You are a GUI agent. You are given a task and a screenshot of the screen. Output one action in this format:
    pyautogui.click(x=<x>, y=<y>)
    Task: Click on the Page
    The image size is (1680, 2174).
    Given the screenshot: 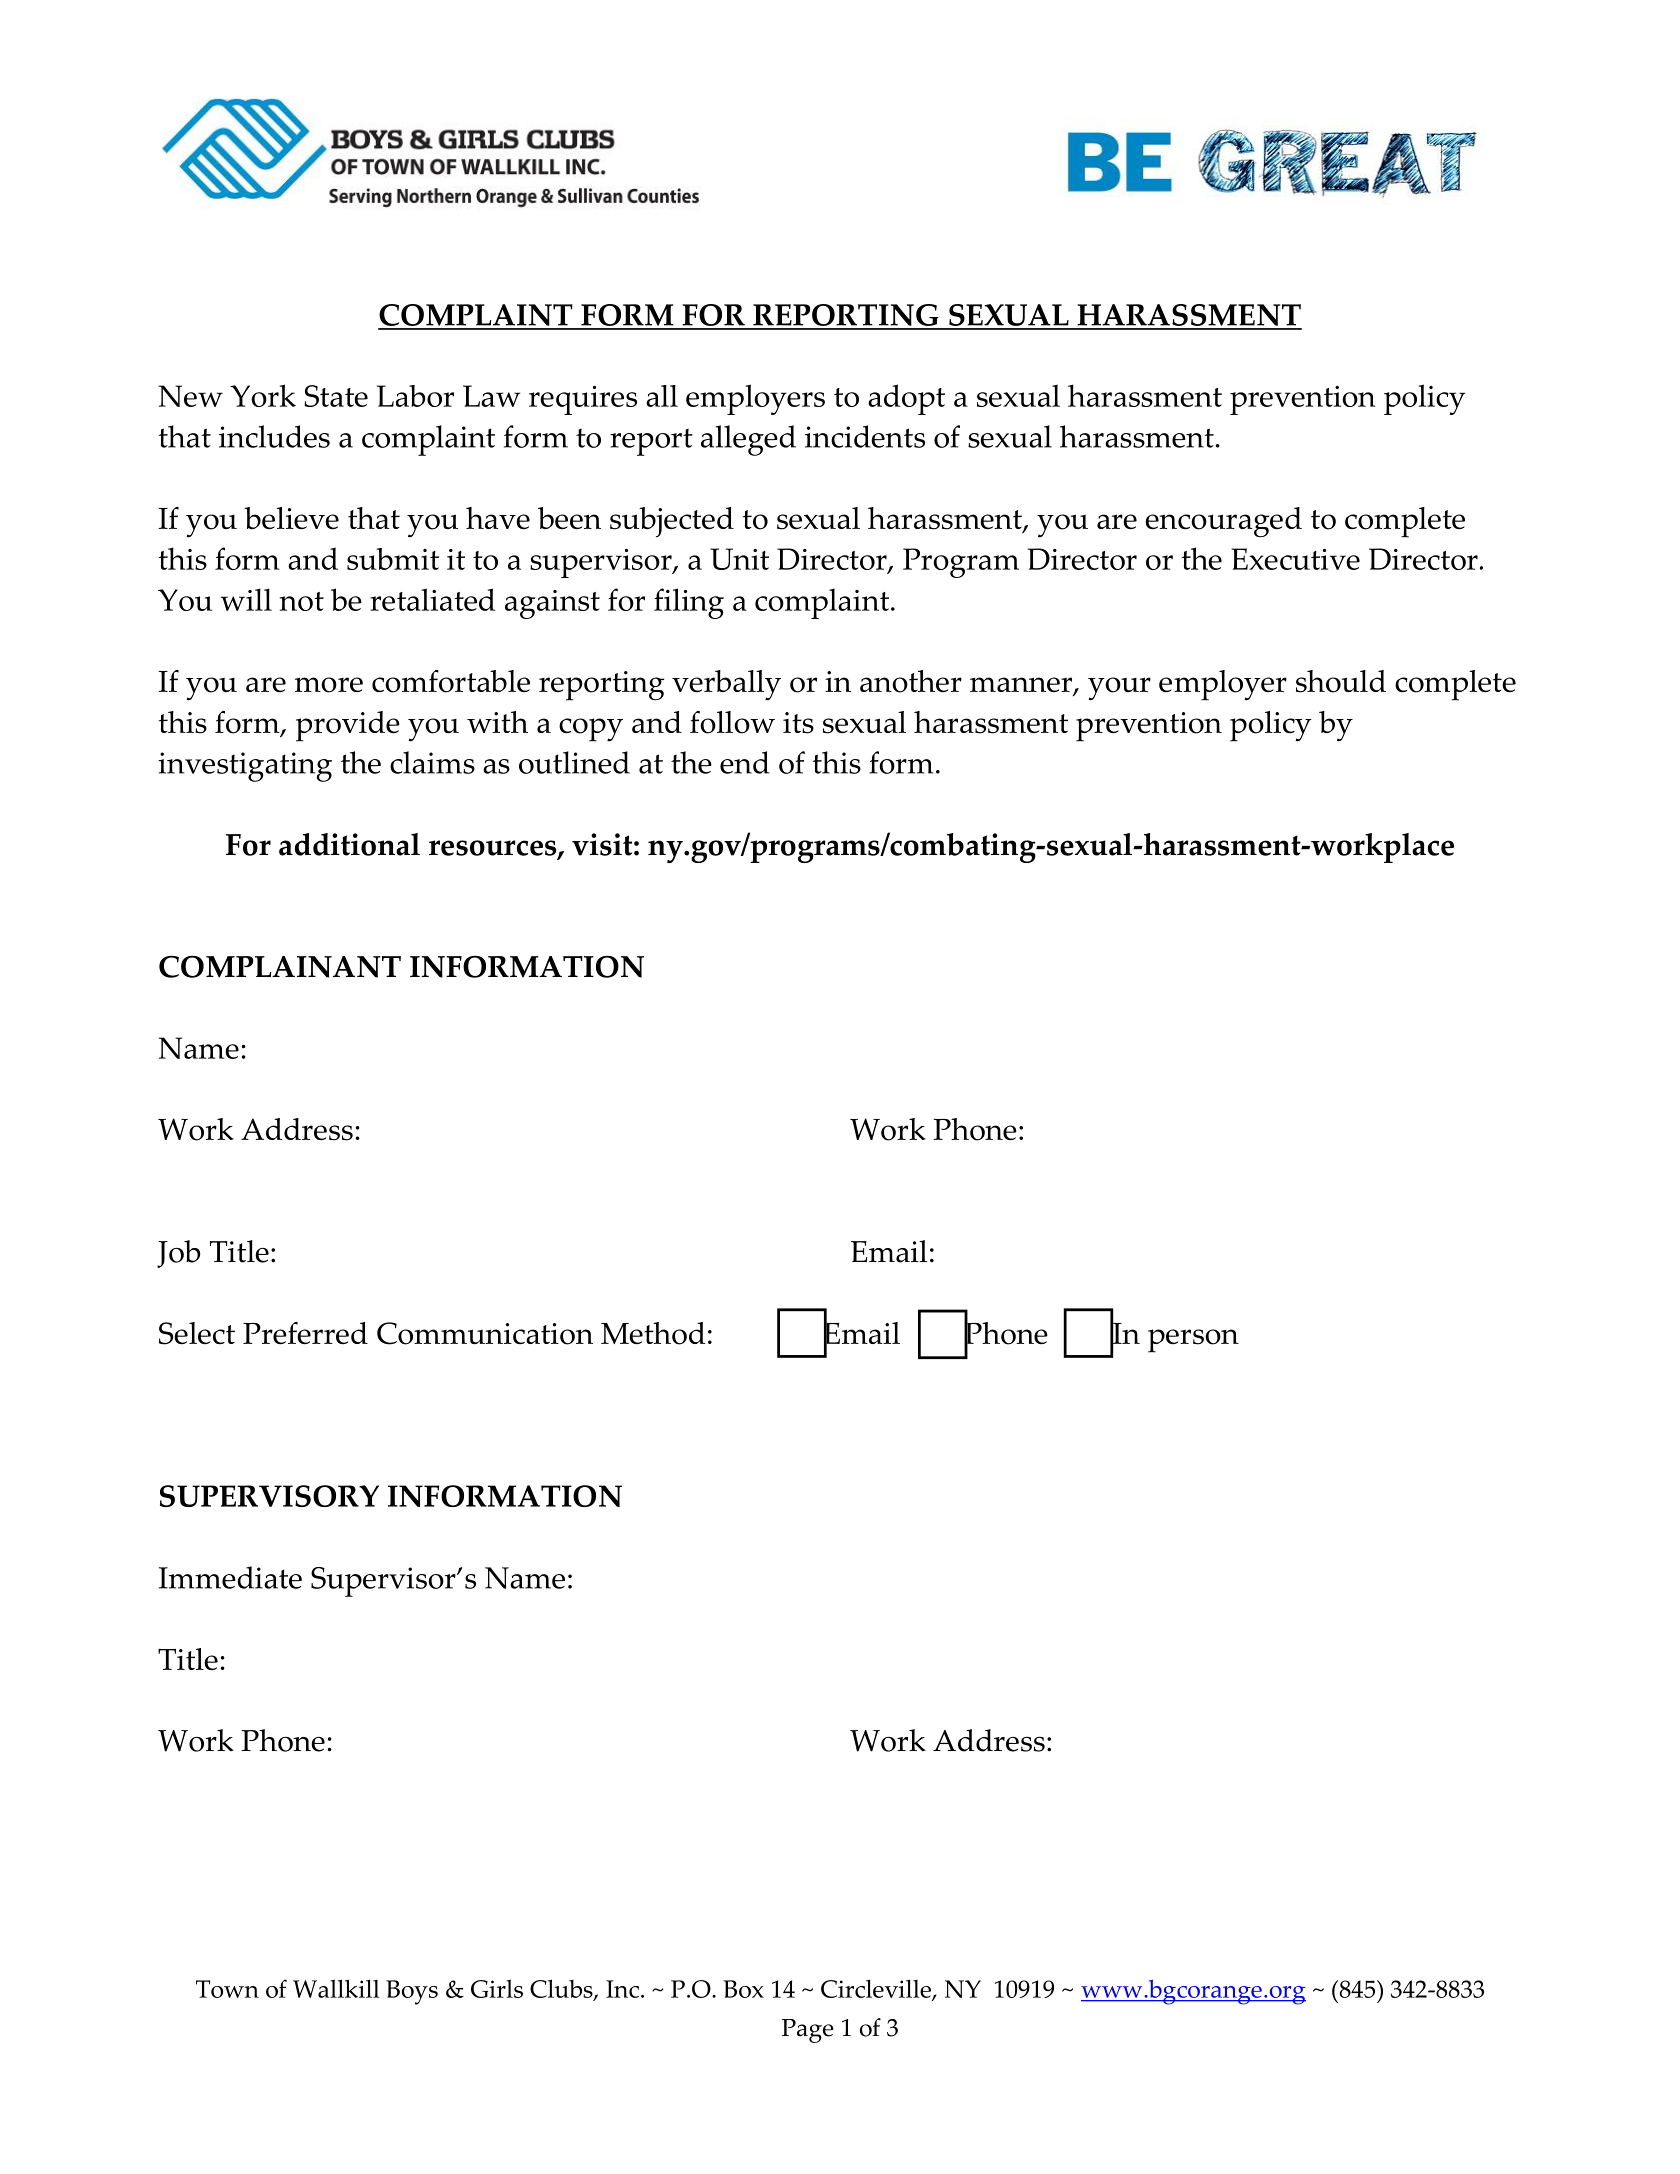 What is the action you would take?
    pyautogui.click(x=808, y=2031)
